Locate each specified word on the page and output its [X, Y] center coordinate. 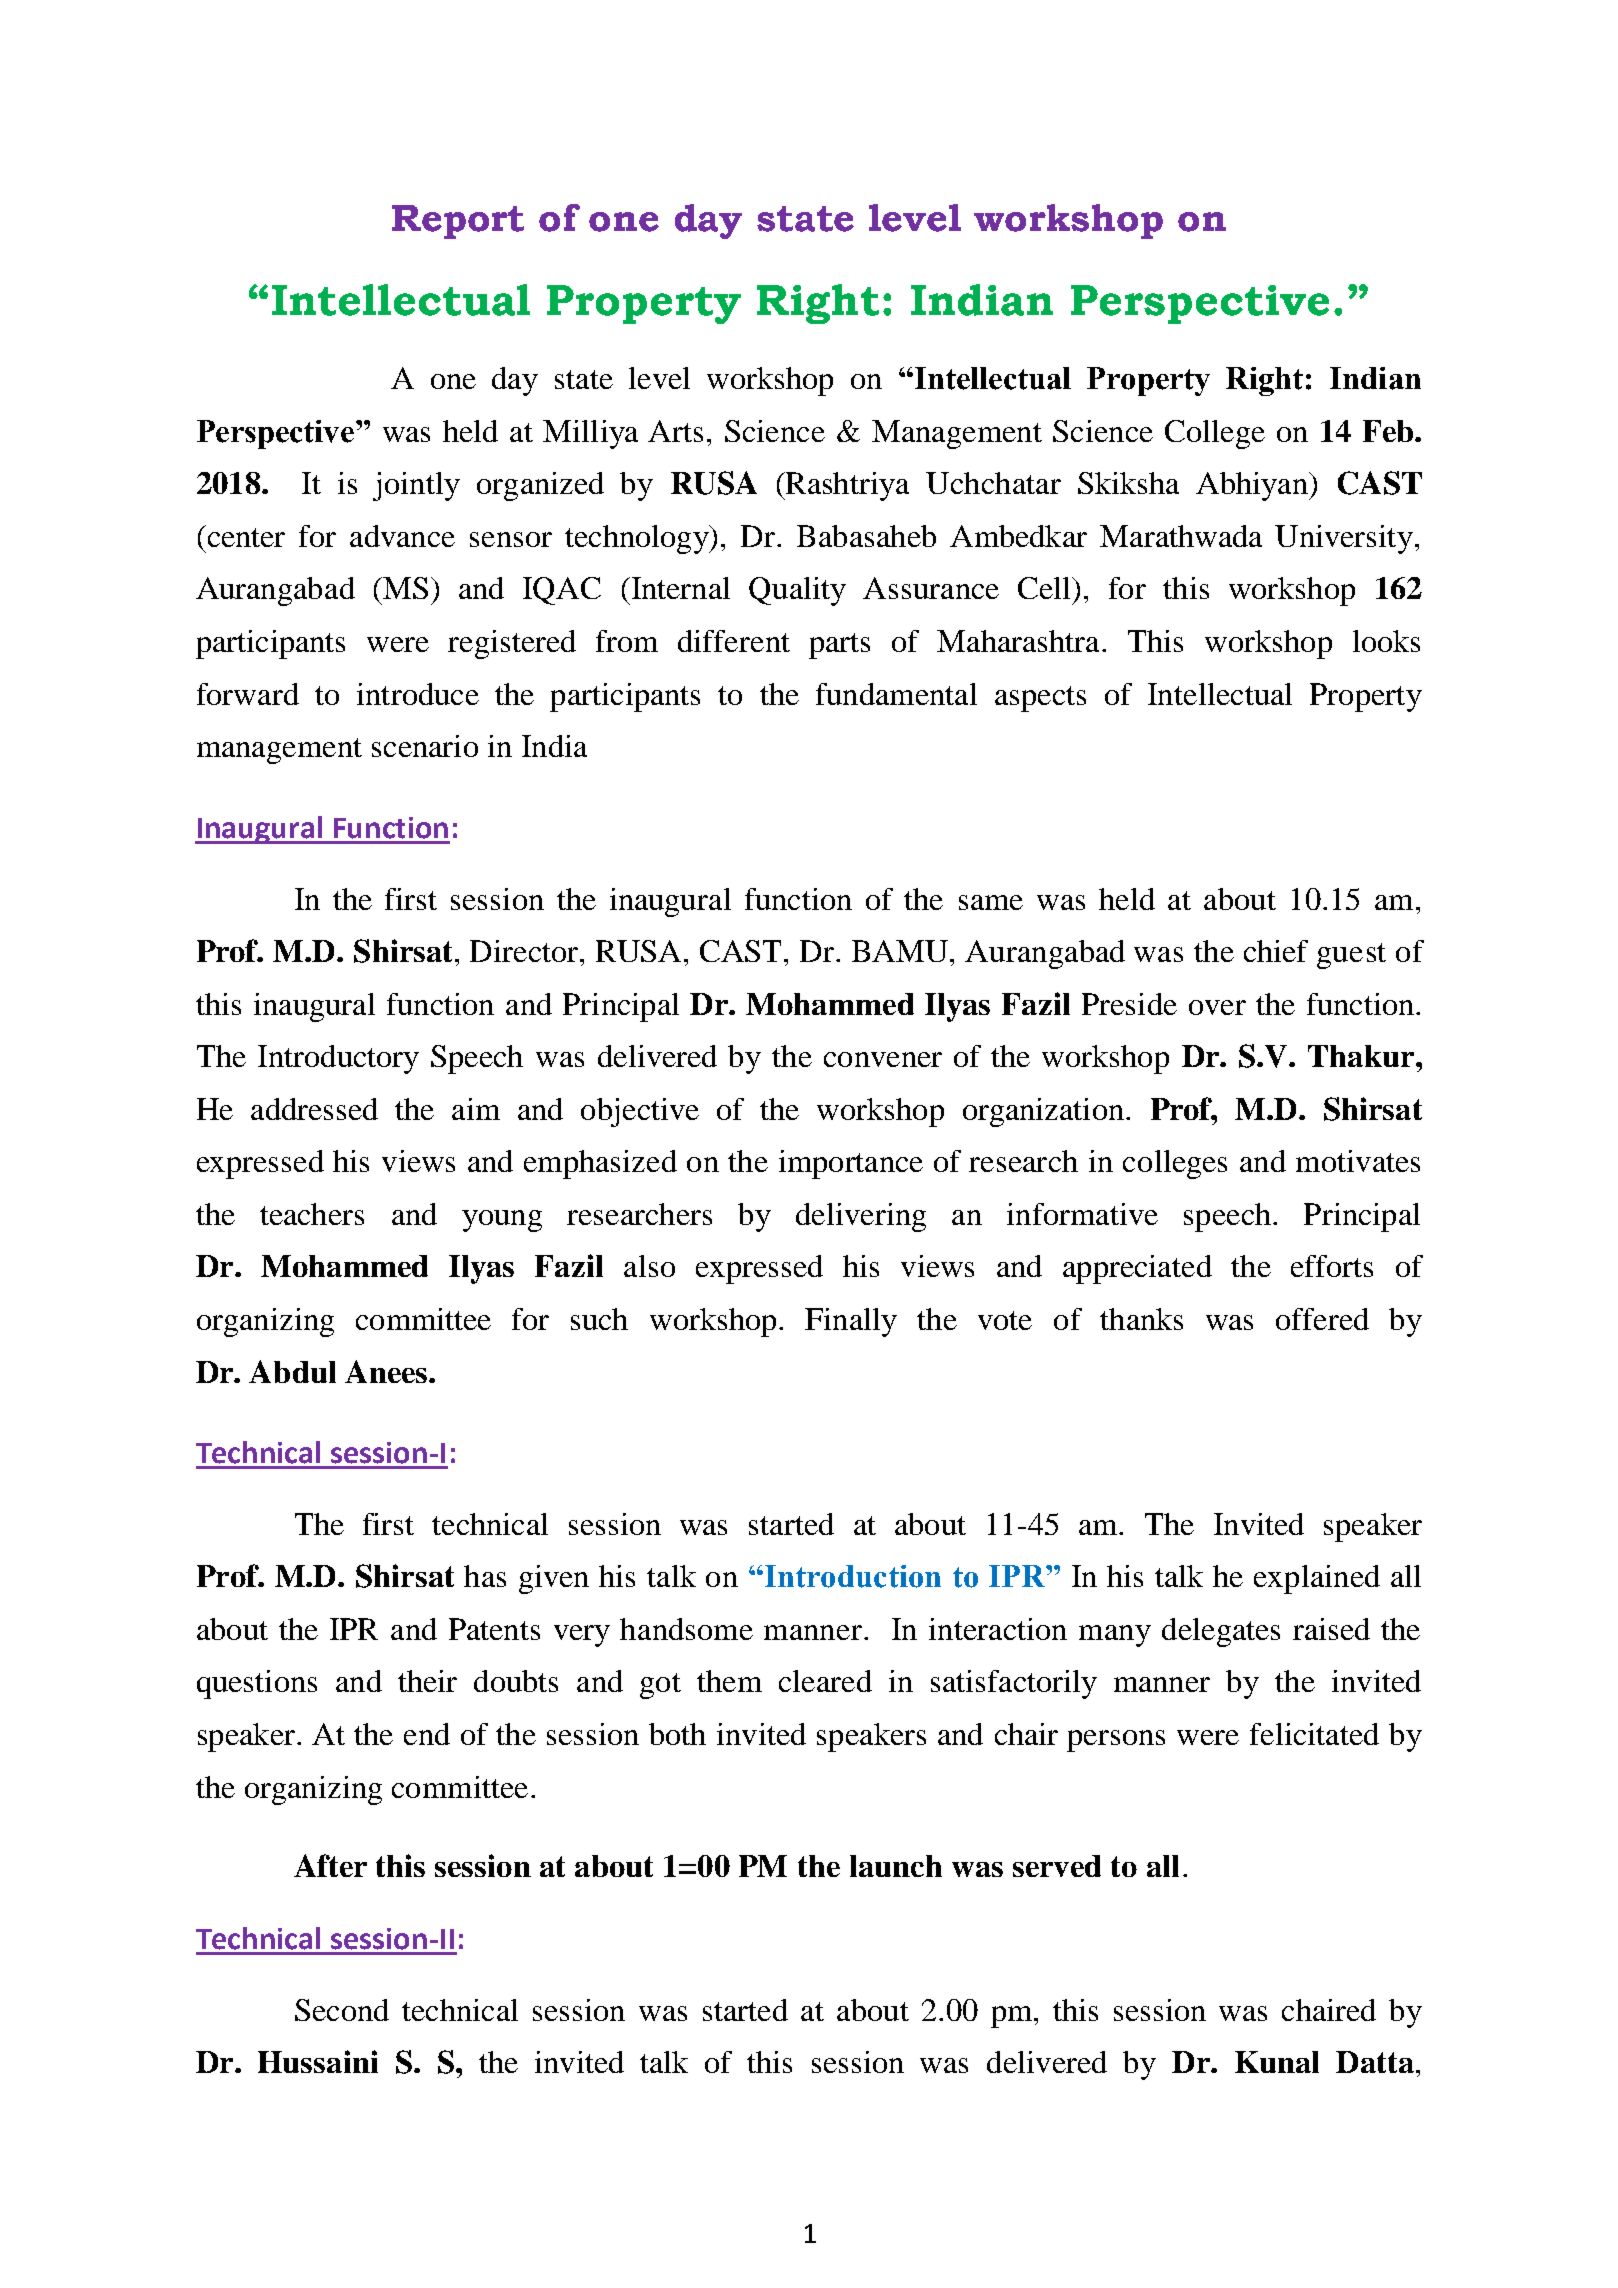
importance [851, 1164]
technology [638, 539]
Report [458, 222]
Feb [1389, 431]
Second [342, 2010]
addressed [314, 1109]
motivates [1358, 1161]
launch [896, 1866]
